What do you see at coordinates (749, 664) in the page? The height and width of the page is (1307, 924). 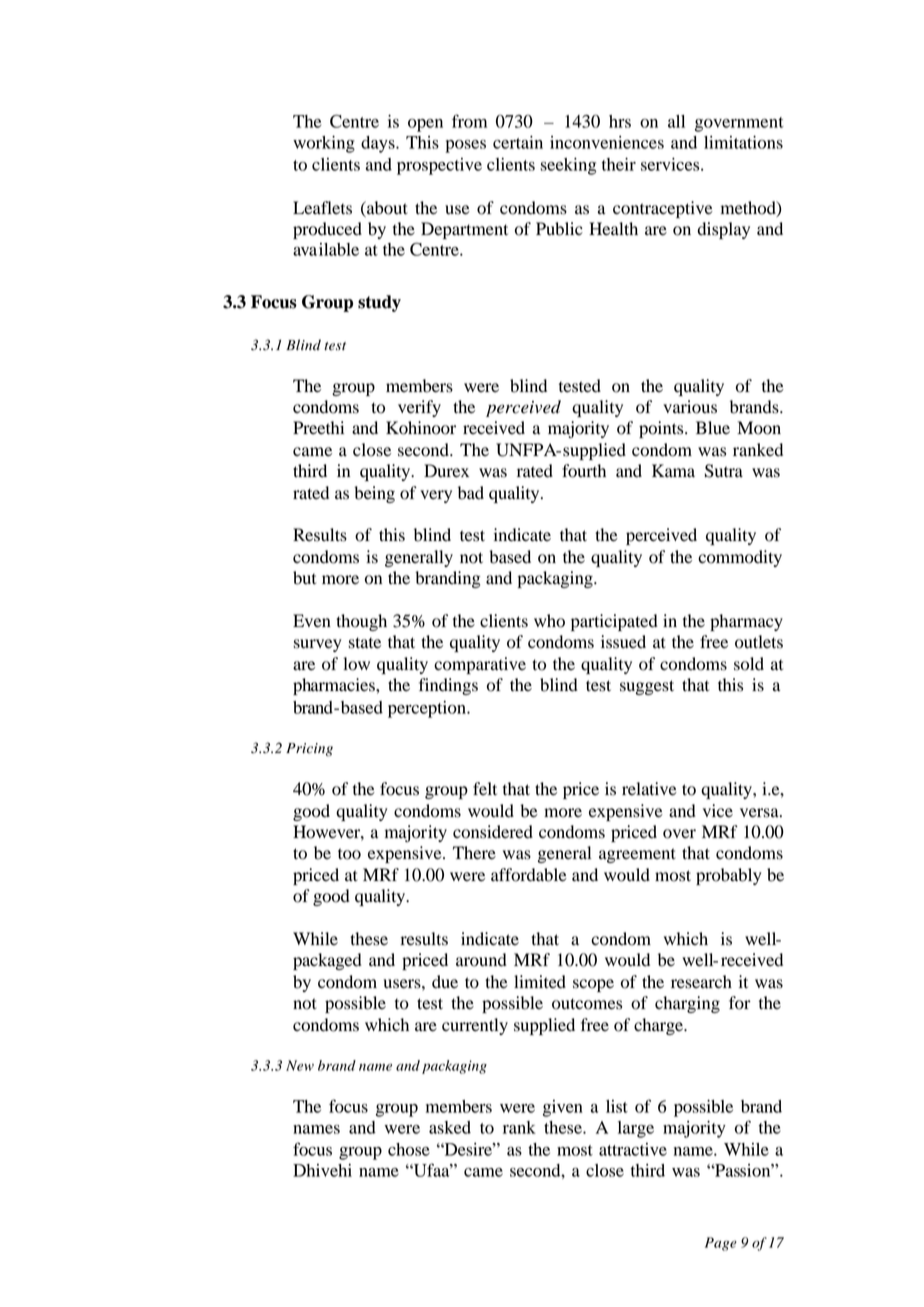 I see `sold` at bounding box center [749, 664].
